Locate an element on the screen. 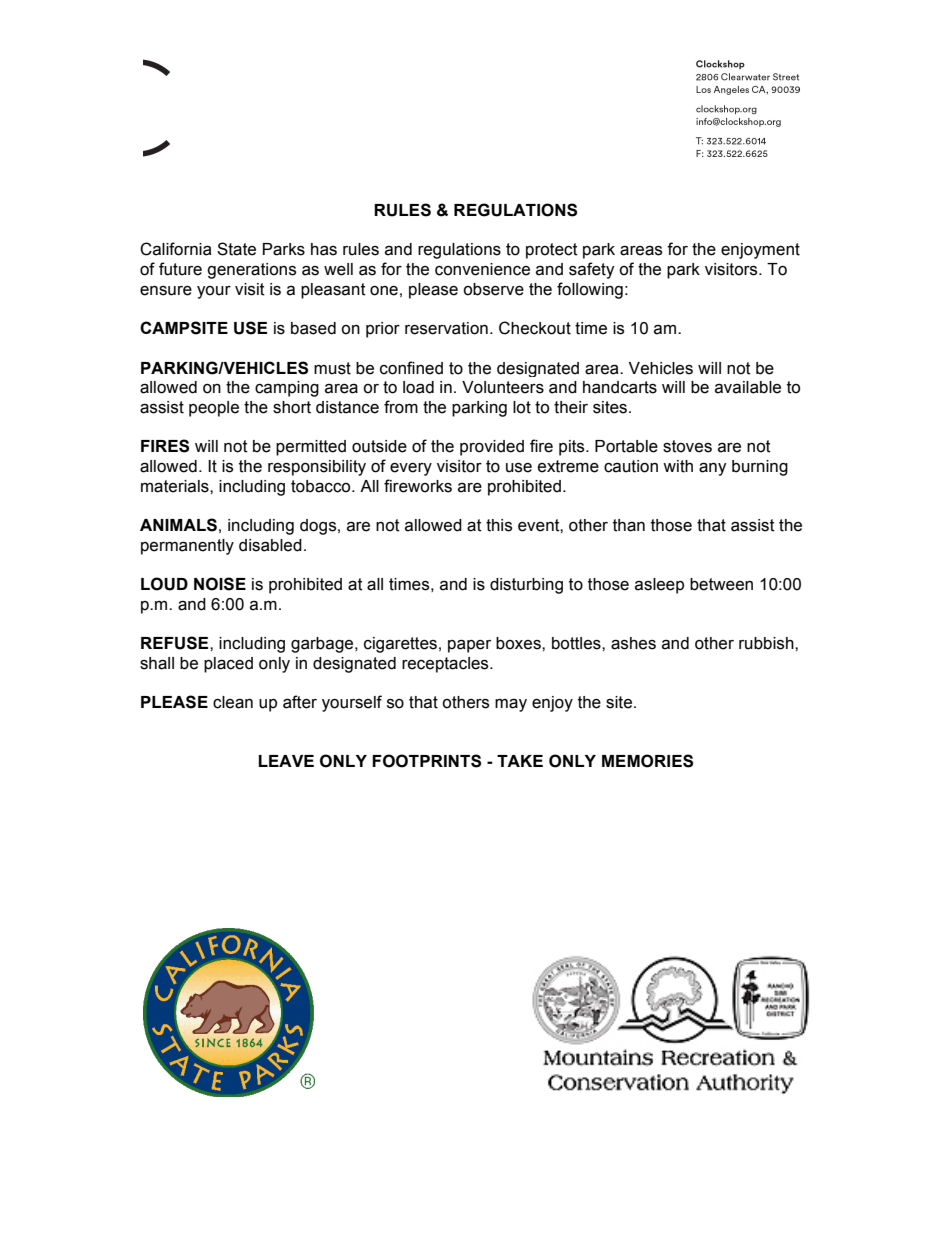 This screenshot has width=952, height=1233. convenience is located at coordinates (482, 269).
